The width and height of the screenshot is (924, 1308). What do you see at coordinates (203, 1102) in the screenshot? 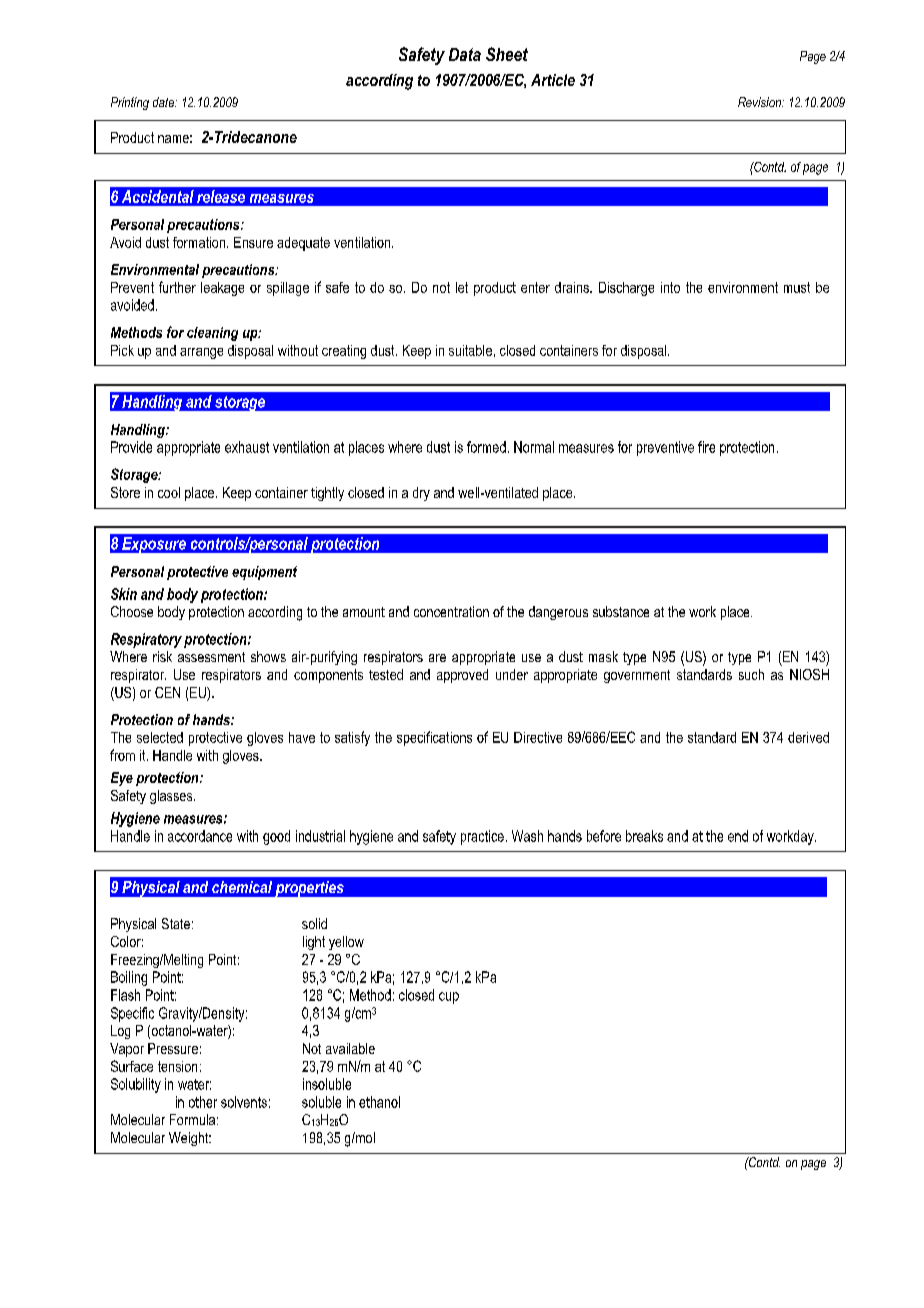
I see `other` at bounding box center [203, 1102].
